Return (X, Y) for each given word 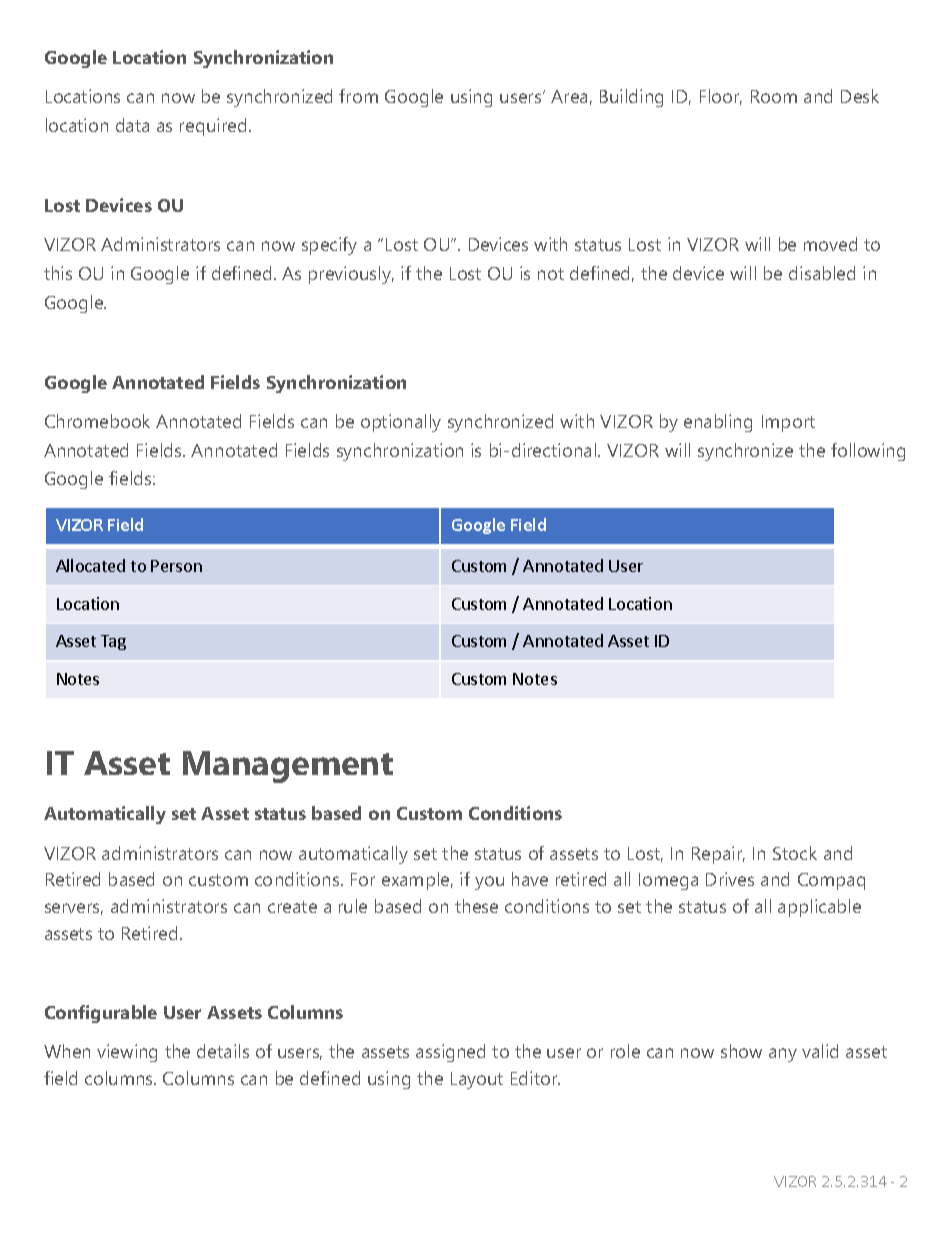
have (530, 879)
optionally (401, 423)
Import (788, 423)
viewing (127, 1053)
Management (288, 767)
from (358, 96)
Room (774, 96)
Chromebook (97, 421)
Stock (795, 853)
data (132, 125)
